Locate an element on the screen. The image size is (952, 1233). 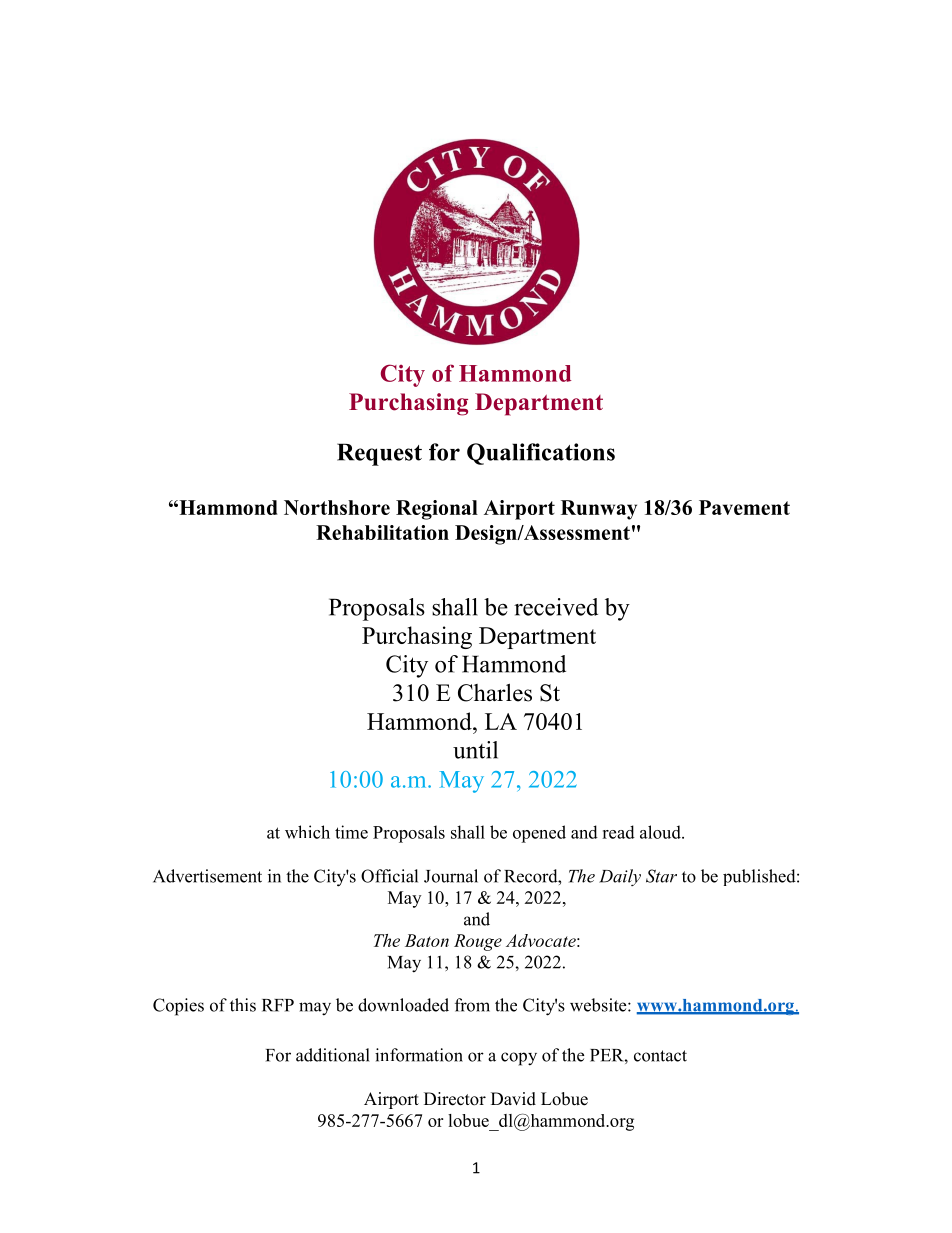
read is located at coordinates (618, 832).
